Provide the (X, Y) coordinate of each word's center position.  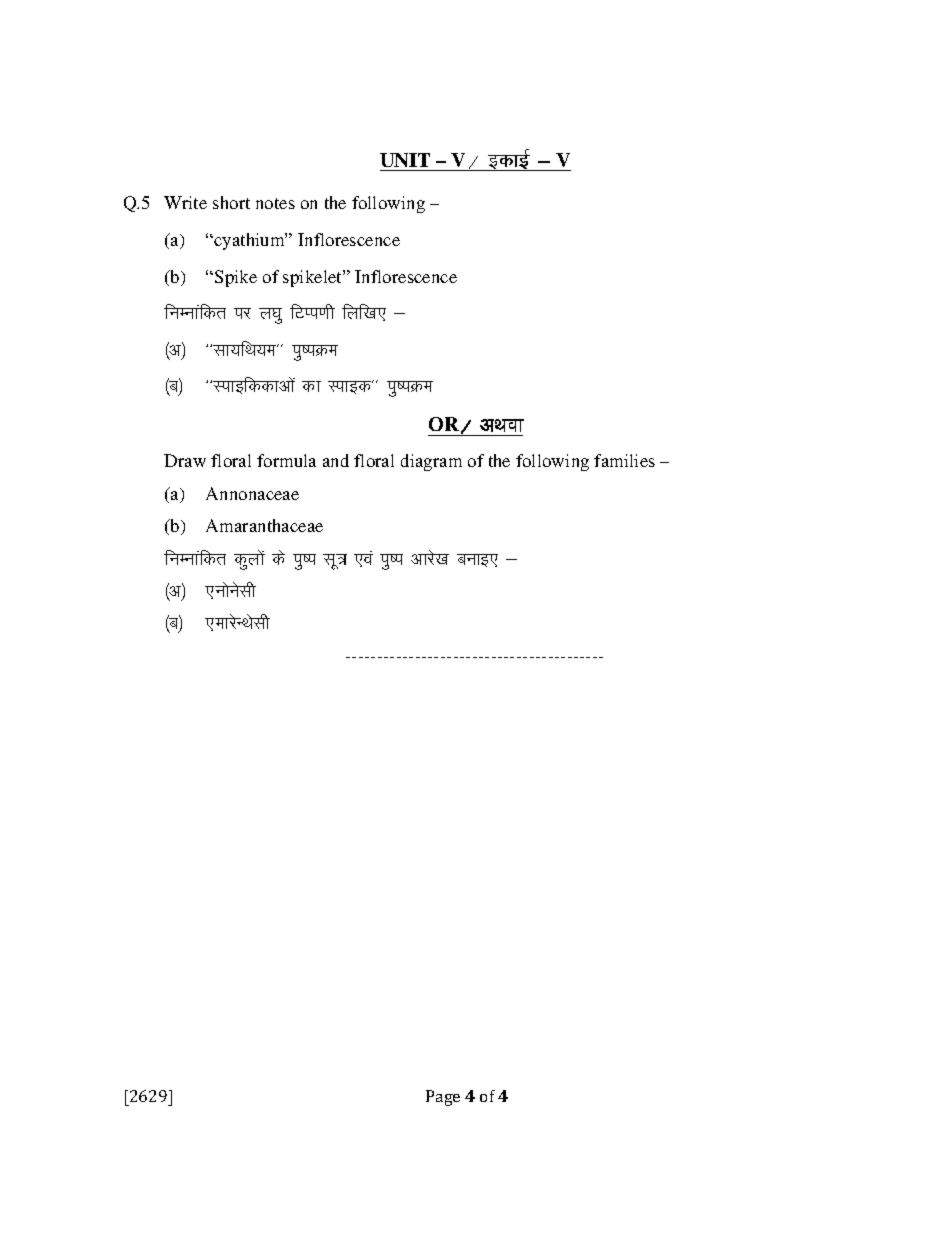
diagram (431, 462)
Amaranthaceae (264, 525)
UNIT (405, 160)
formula (286, 460)
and (336, 460)
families (624, 460)
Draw (185, 460)
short (231, 202)
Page (443, 1098)
